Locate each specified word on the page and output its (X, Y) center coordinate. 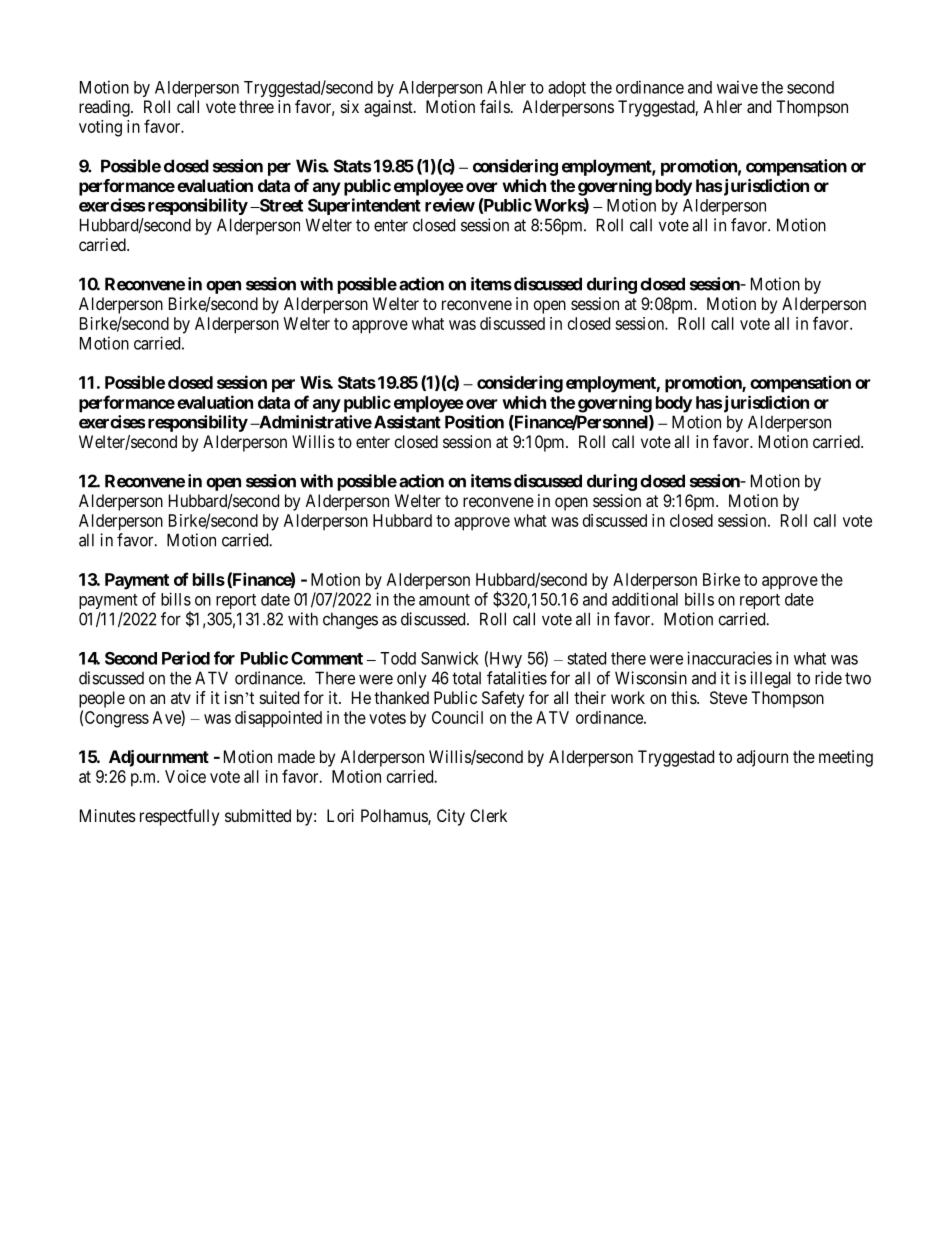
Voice (185, 776)
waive (737, 87)
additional (645, 599)
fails (495, 106)
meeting (846, 758)
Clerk (488, 815)
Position (474, 422)
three (256, 106)
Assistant (407, 422)
